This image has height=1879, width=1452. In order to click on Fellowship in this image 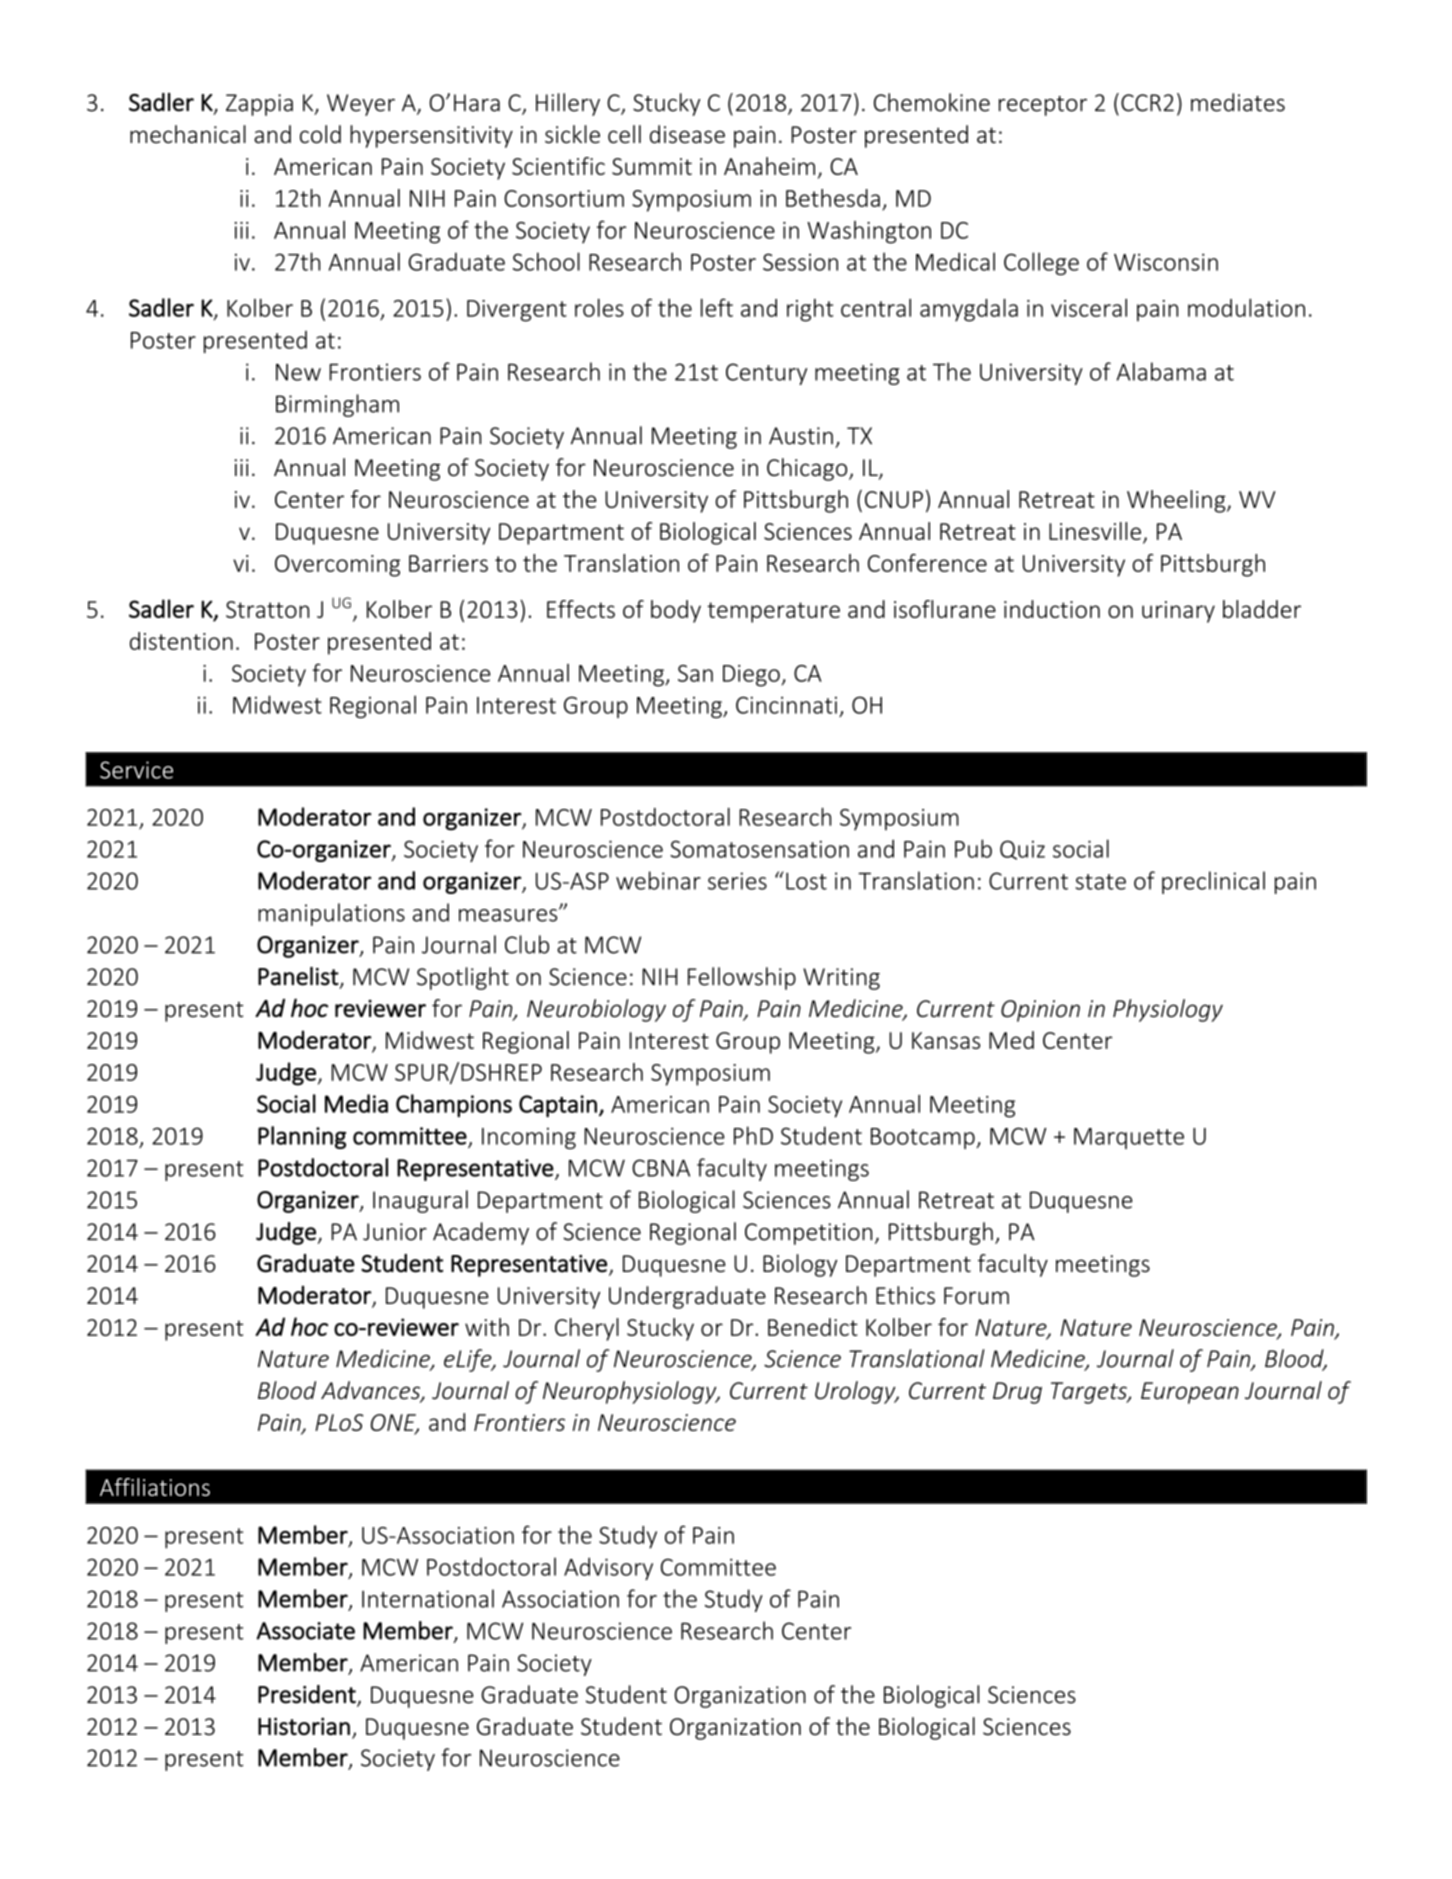, I will do `click(742, 978)`.
